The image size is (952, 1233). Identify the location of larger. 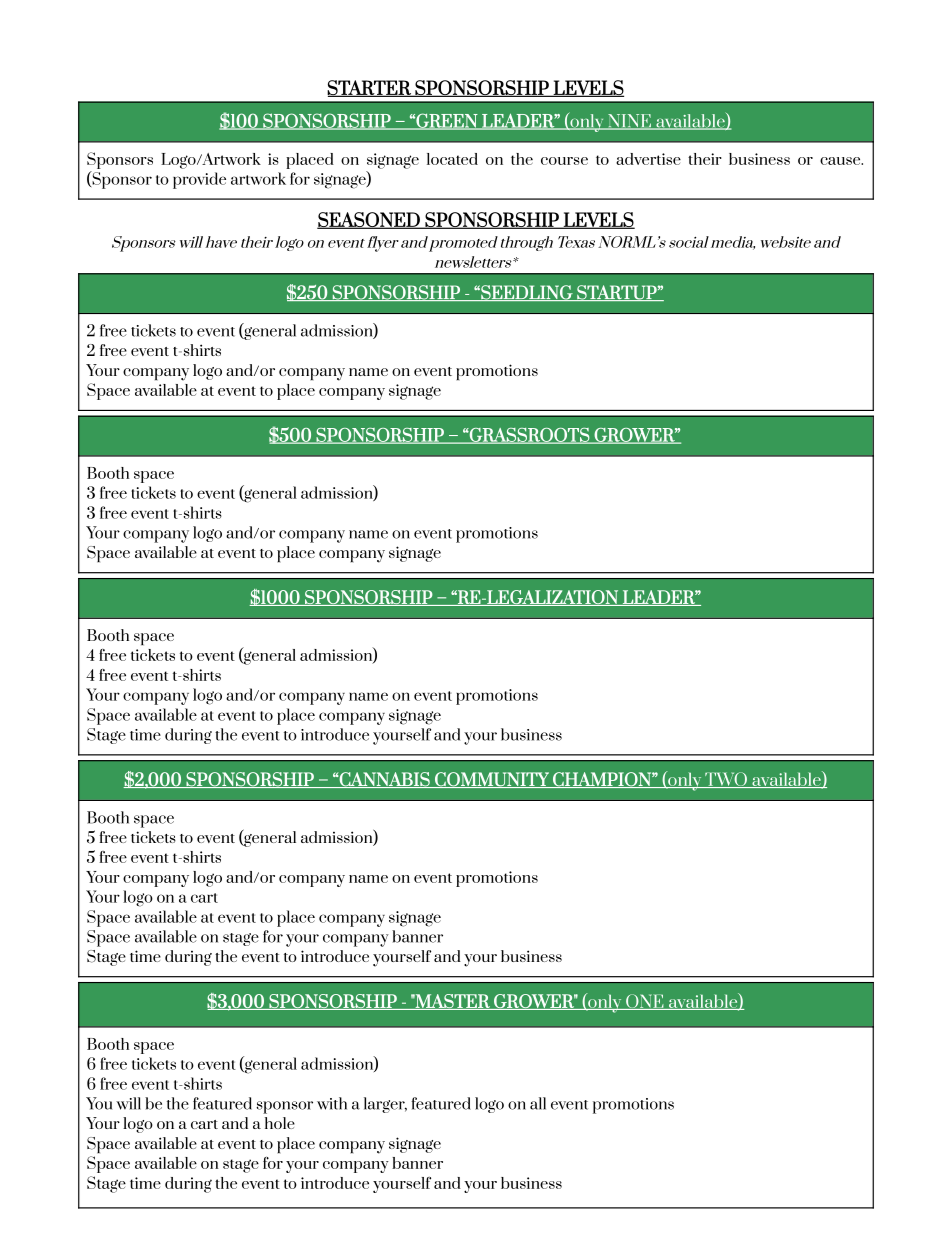
(385, 1105).
